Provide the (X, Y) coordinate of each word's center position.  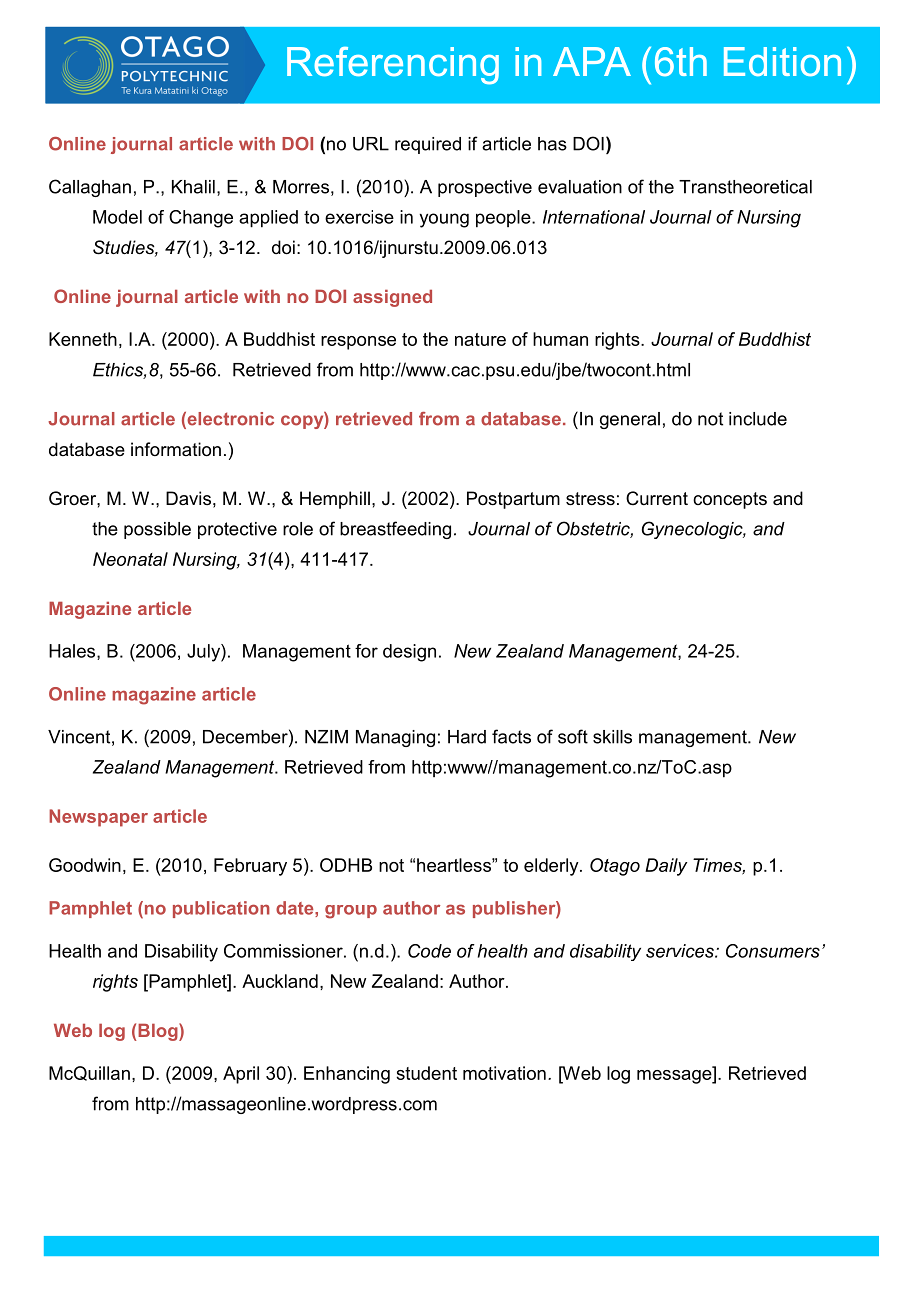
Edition (782, 61)
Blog (159, 1032)
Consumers (773, 951)
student (426, 1073)
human (560, 339)
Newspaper (98, 818)
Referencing (393, 66)
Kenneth (83, 339)
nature (480, 339)
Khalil (193, 187)
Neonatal (130, 559)
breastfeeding (395, 530)
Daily (666, 867)
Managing (395, 738)
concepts (730, 500)
